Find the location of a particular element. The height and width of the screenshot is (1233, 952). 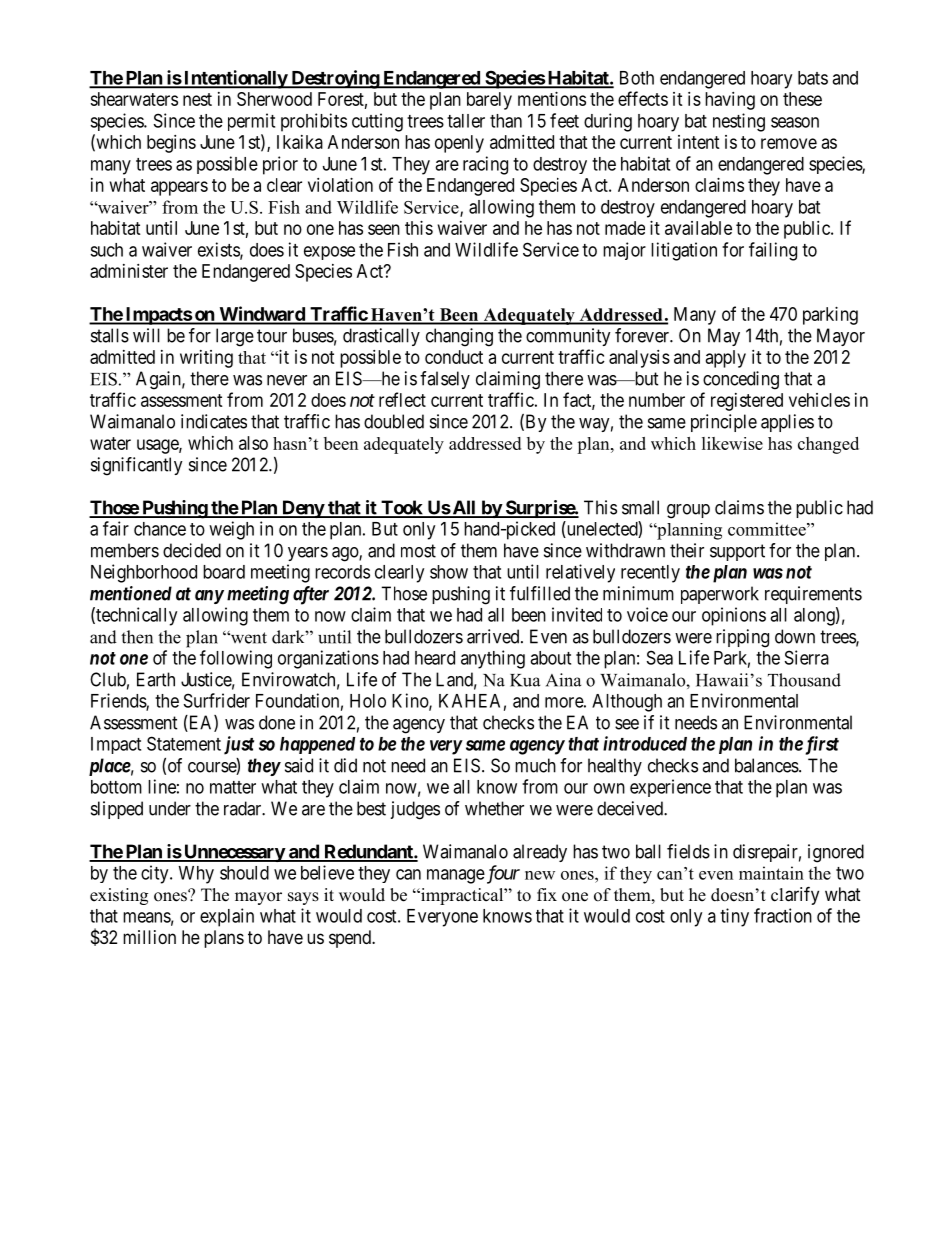

Thousand is located at coordinates (804, 680).
